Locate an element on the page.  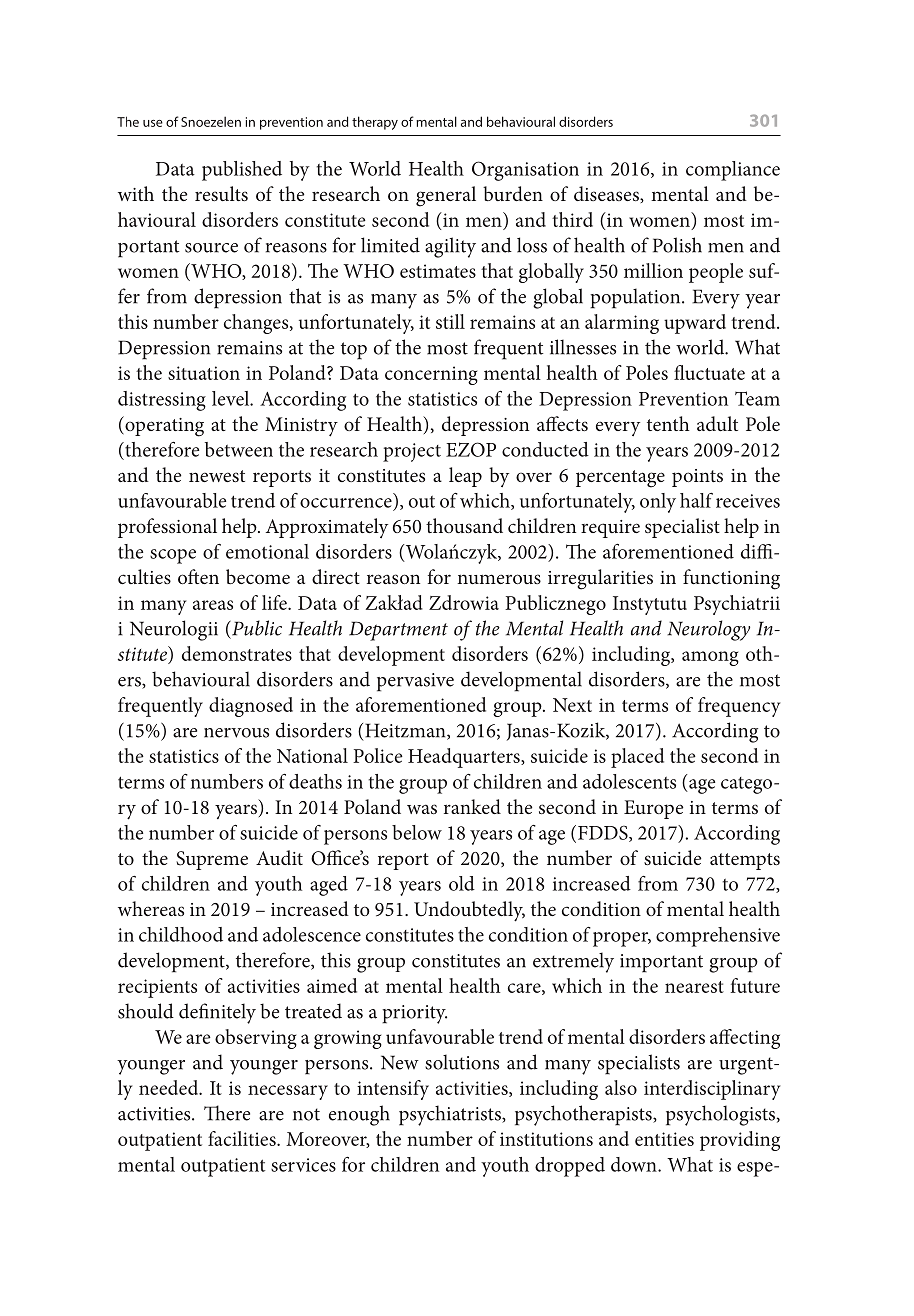
compliance is located at coordinates (733, 171).
